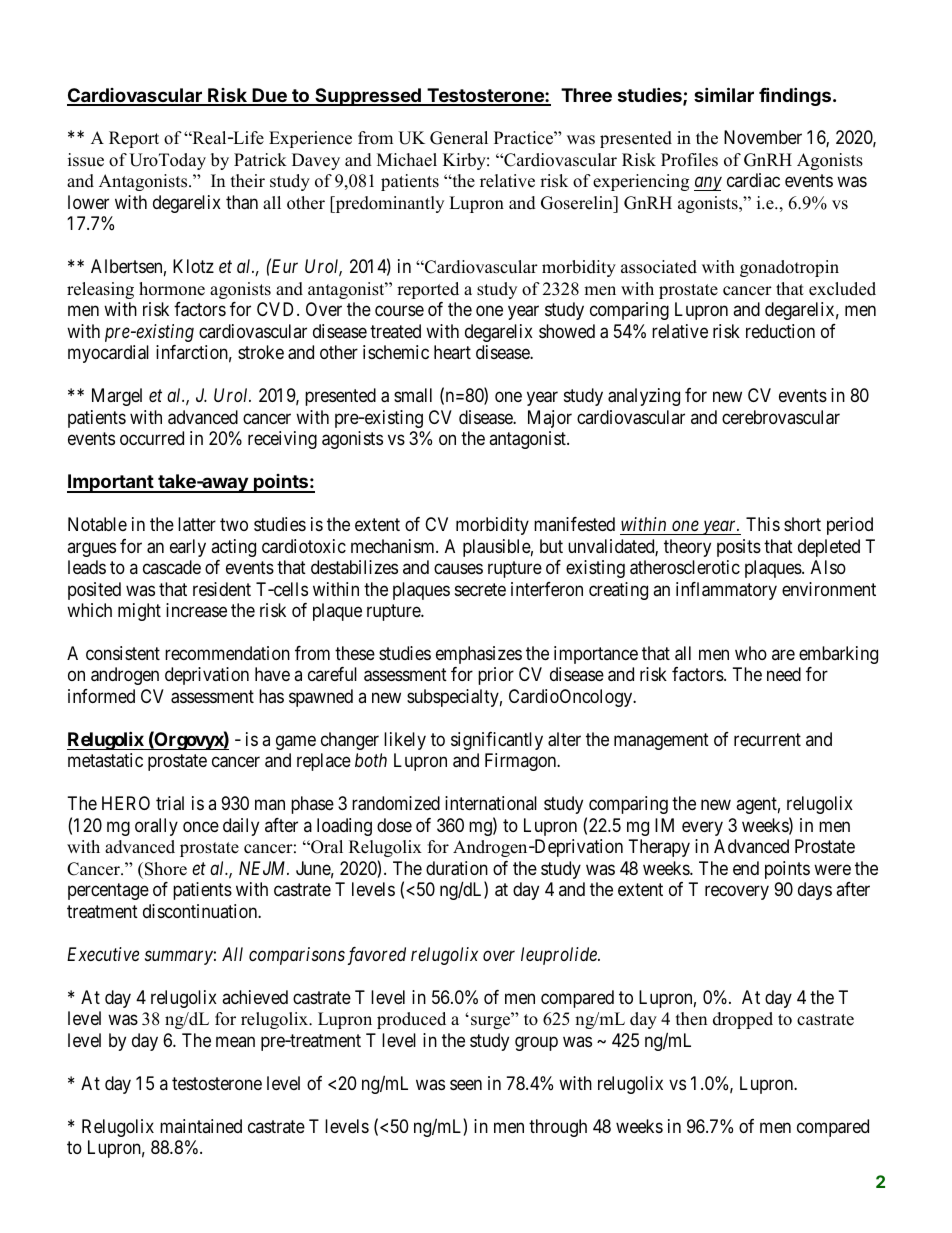 Image resolution: width=952 pixels, height=1233 pixels. I want to click on Patrick, so click(260, 160).
